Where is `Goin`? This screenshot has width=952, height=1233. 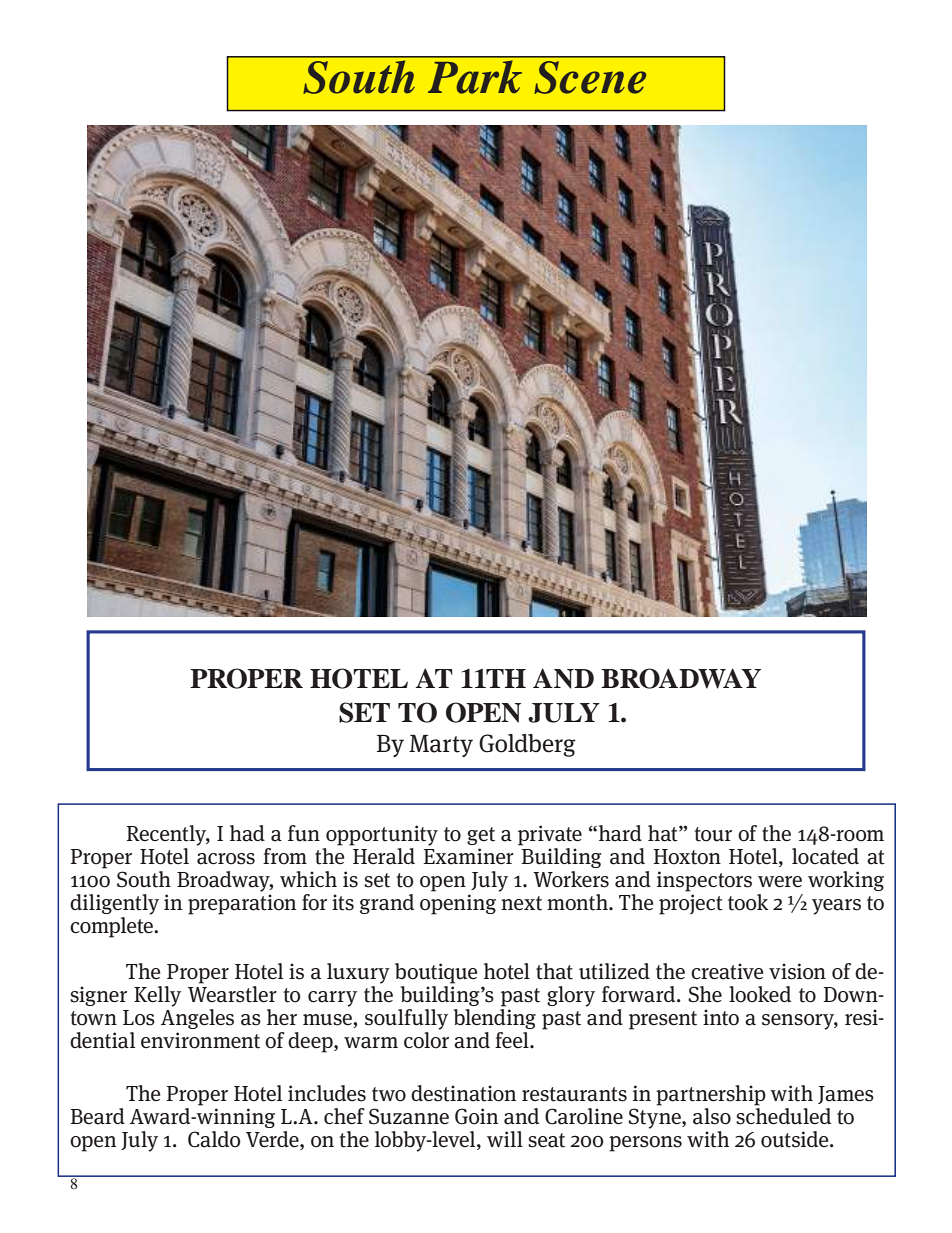 Goin is located at coordinates (476, 1116).
